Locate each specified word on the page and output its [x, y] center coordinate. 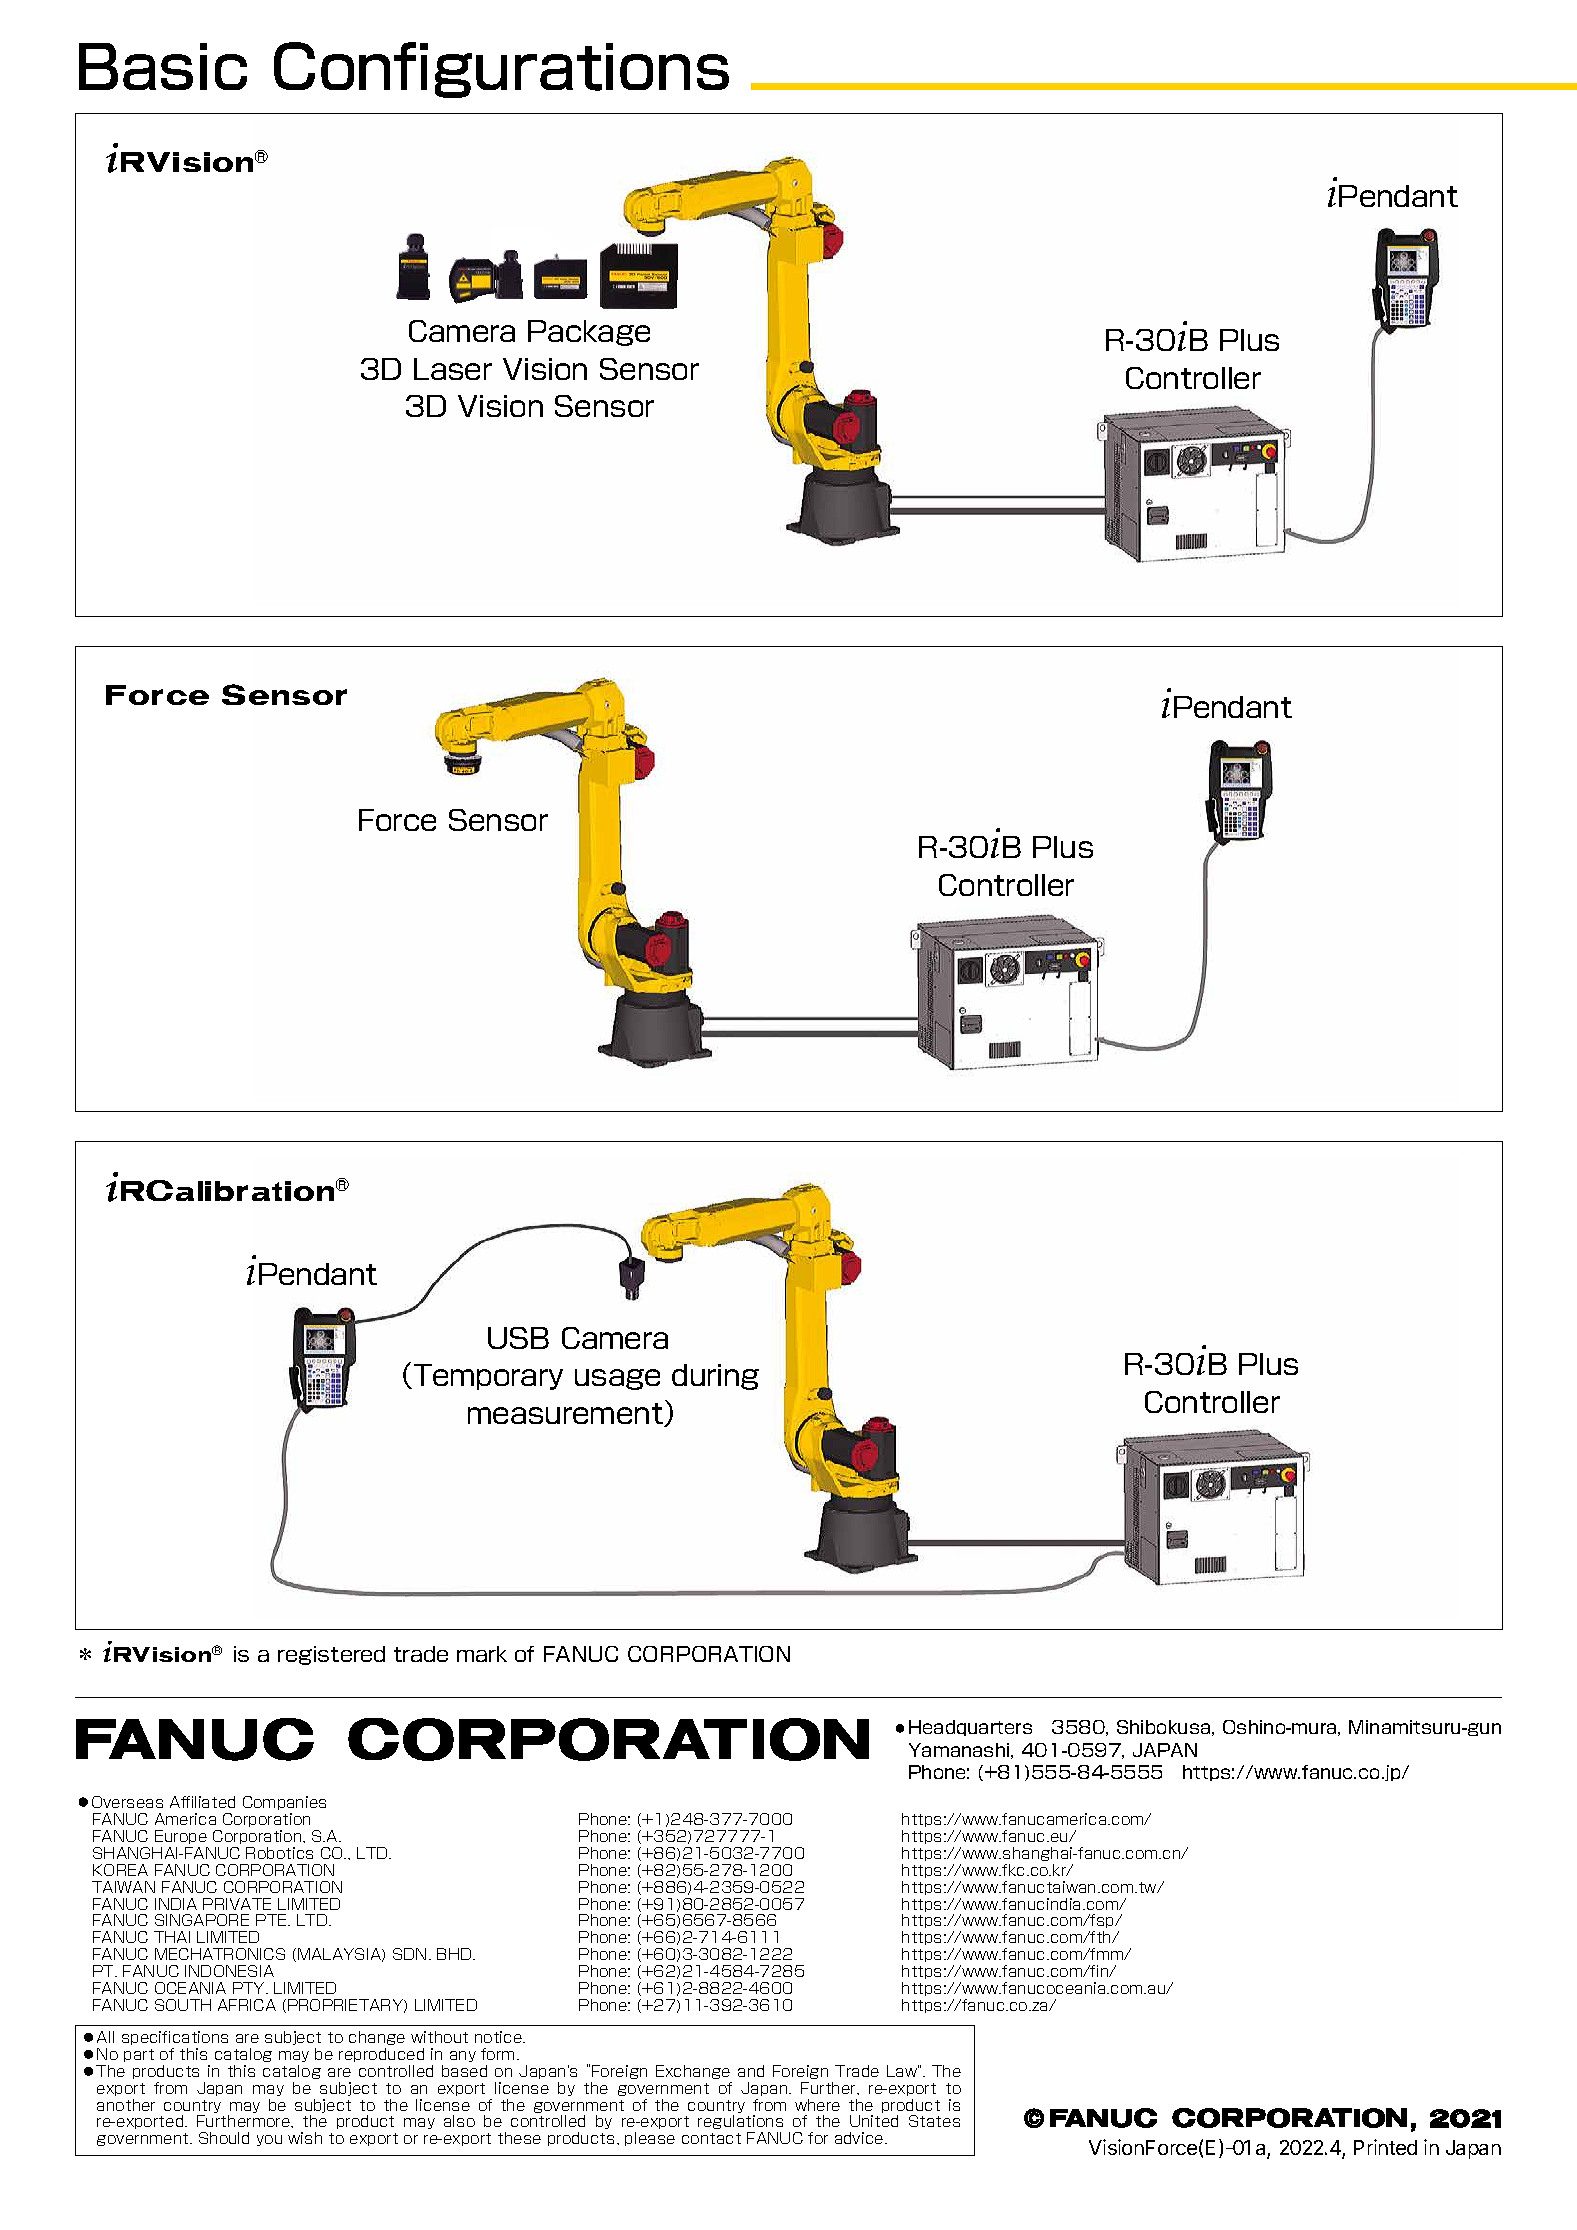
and [751, 2071]
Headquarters [970, 1728]
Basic [163, 66]
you [269, 2140]
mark [482, 1654]
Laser [453, 369]
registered [331, 1655]
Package [589, 333]
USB [518, 1338]
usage [617, 1379]
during [715, 1377]
